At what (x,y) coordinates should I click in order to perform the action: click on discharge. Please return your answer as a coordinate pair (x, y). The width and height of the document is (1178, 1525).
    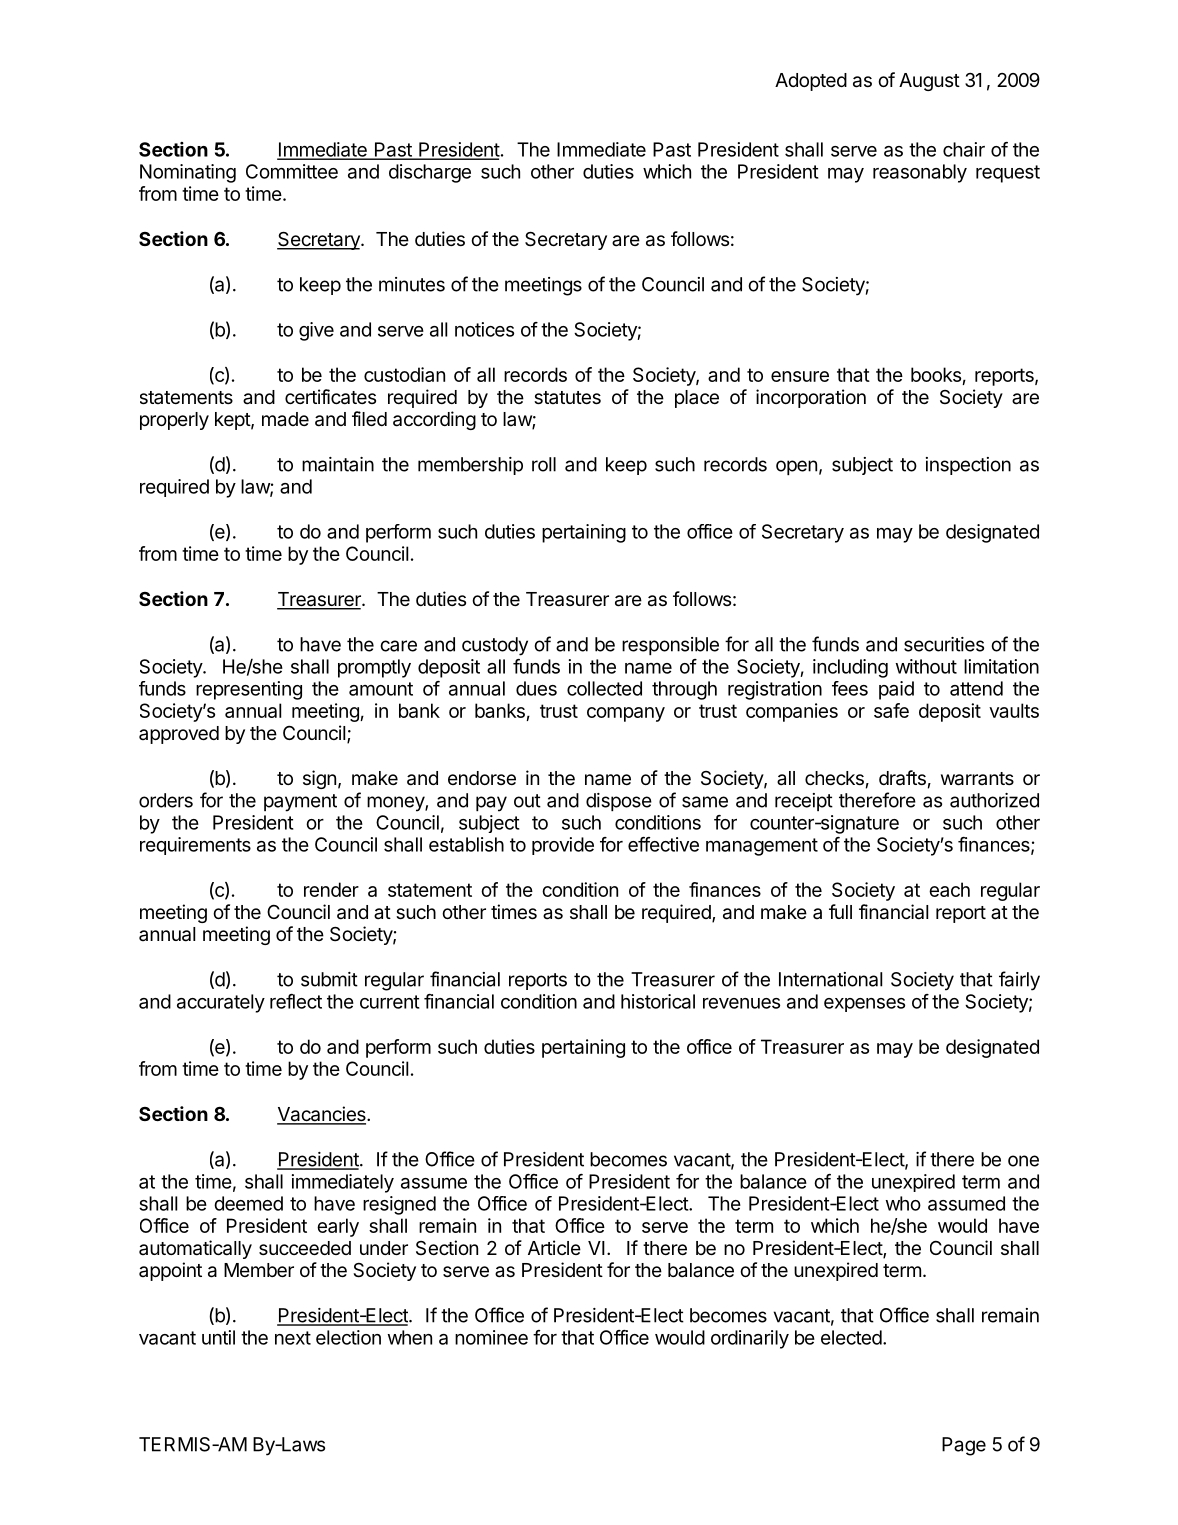
    Looking at the image, I should click on (430, 173).
